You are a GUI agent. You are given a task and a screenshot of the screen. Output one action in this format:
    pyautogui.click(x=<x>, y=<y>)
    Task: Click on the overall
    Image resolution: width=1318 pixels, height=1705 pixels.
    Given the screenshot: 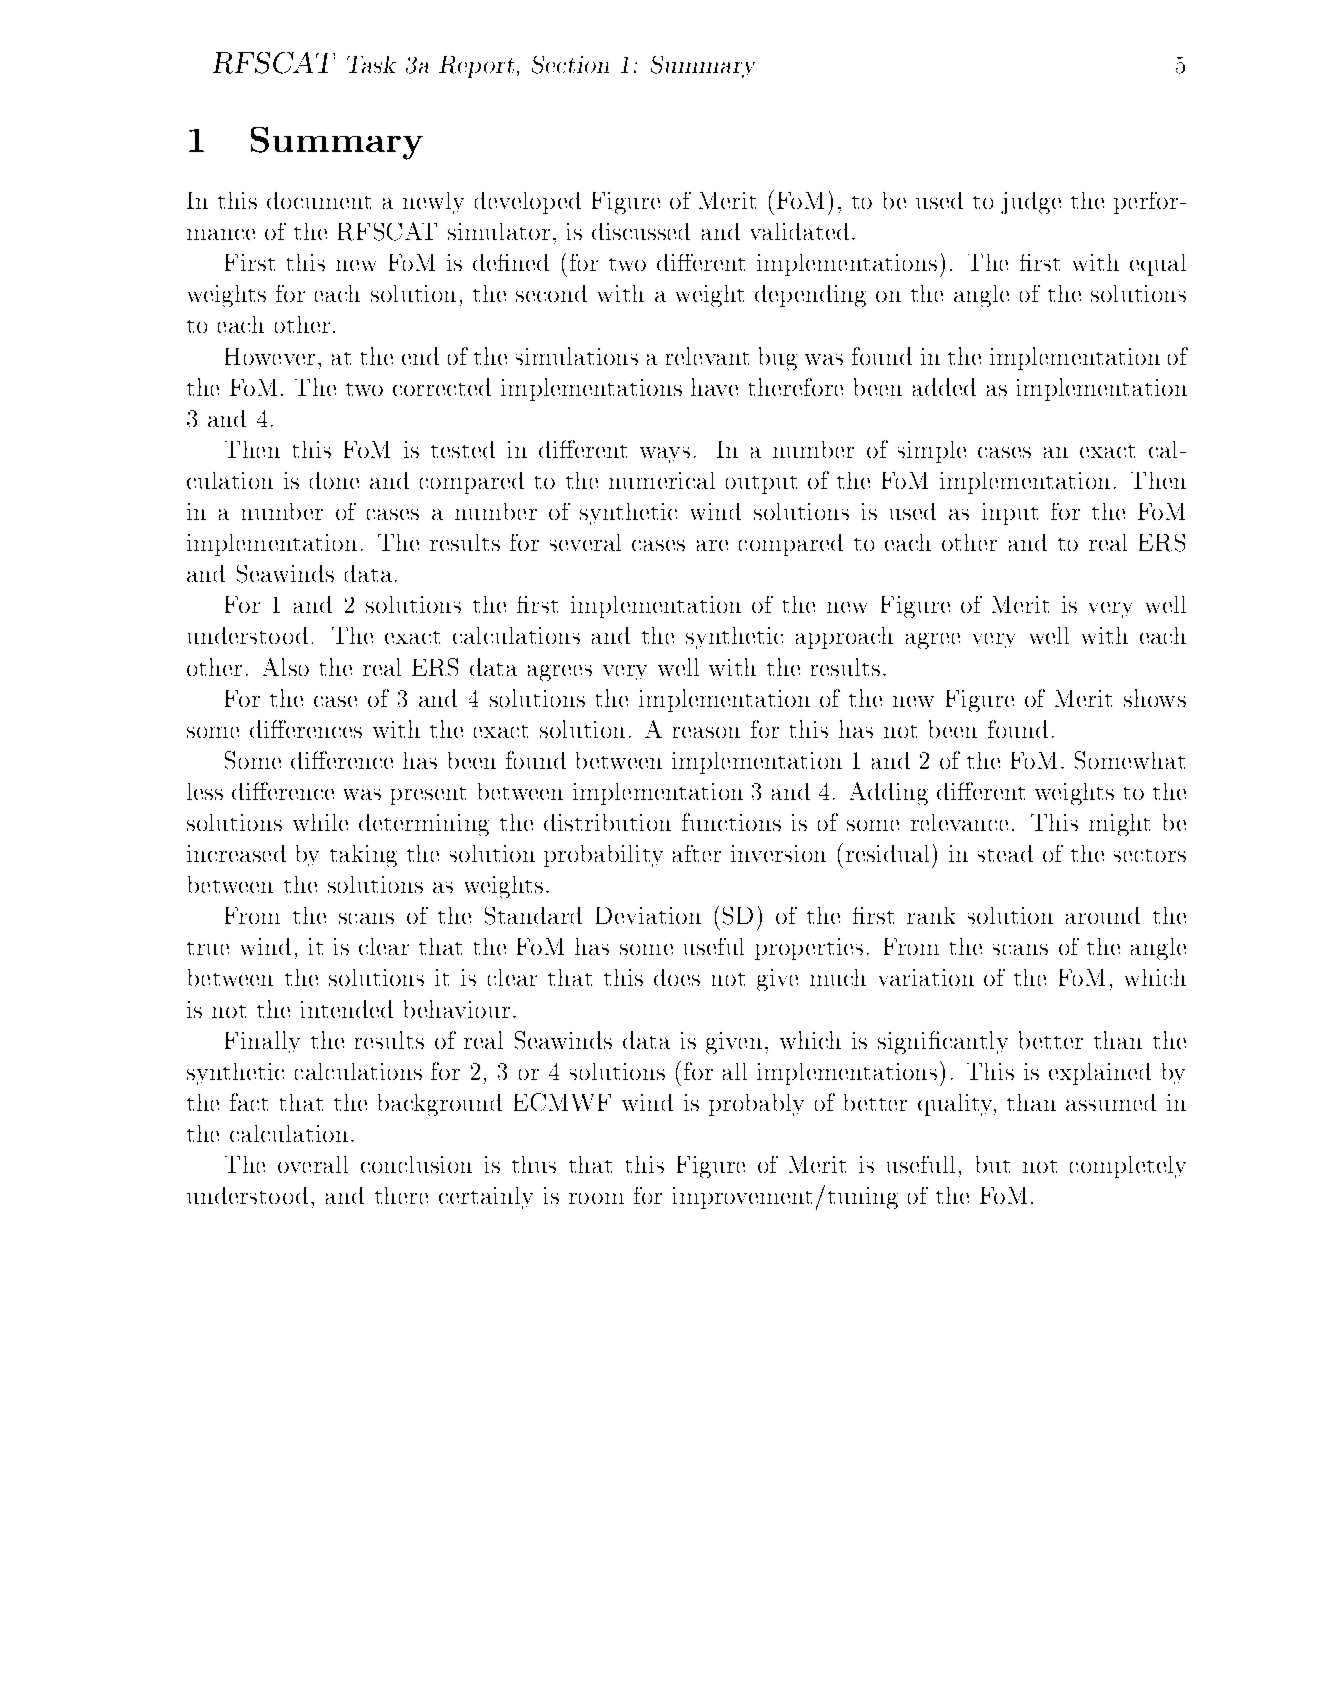 What is the action you would take?
    pyautogui.click(x=313, y=1164)
